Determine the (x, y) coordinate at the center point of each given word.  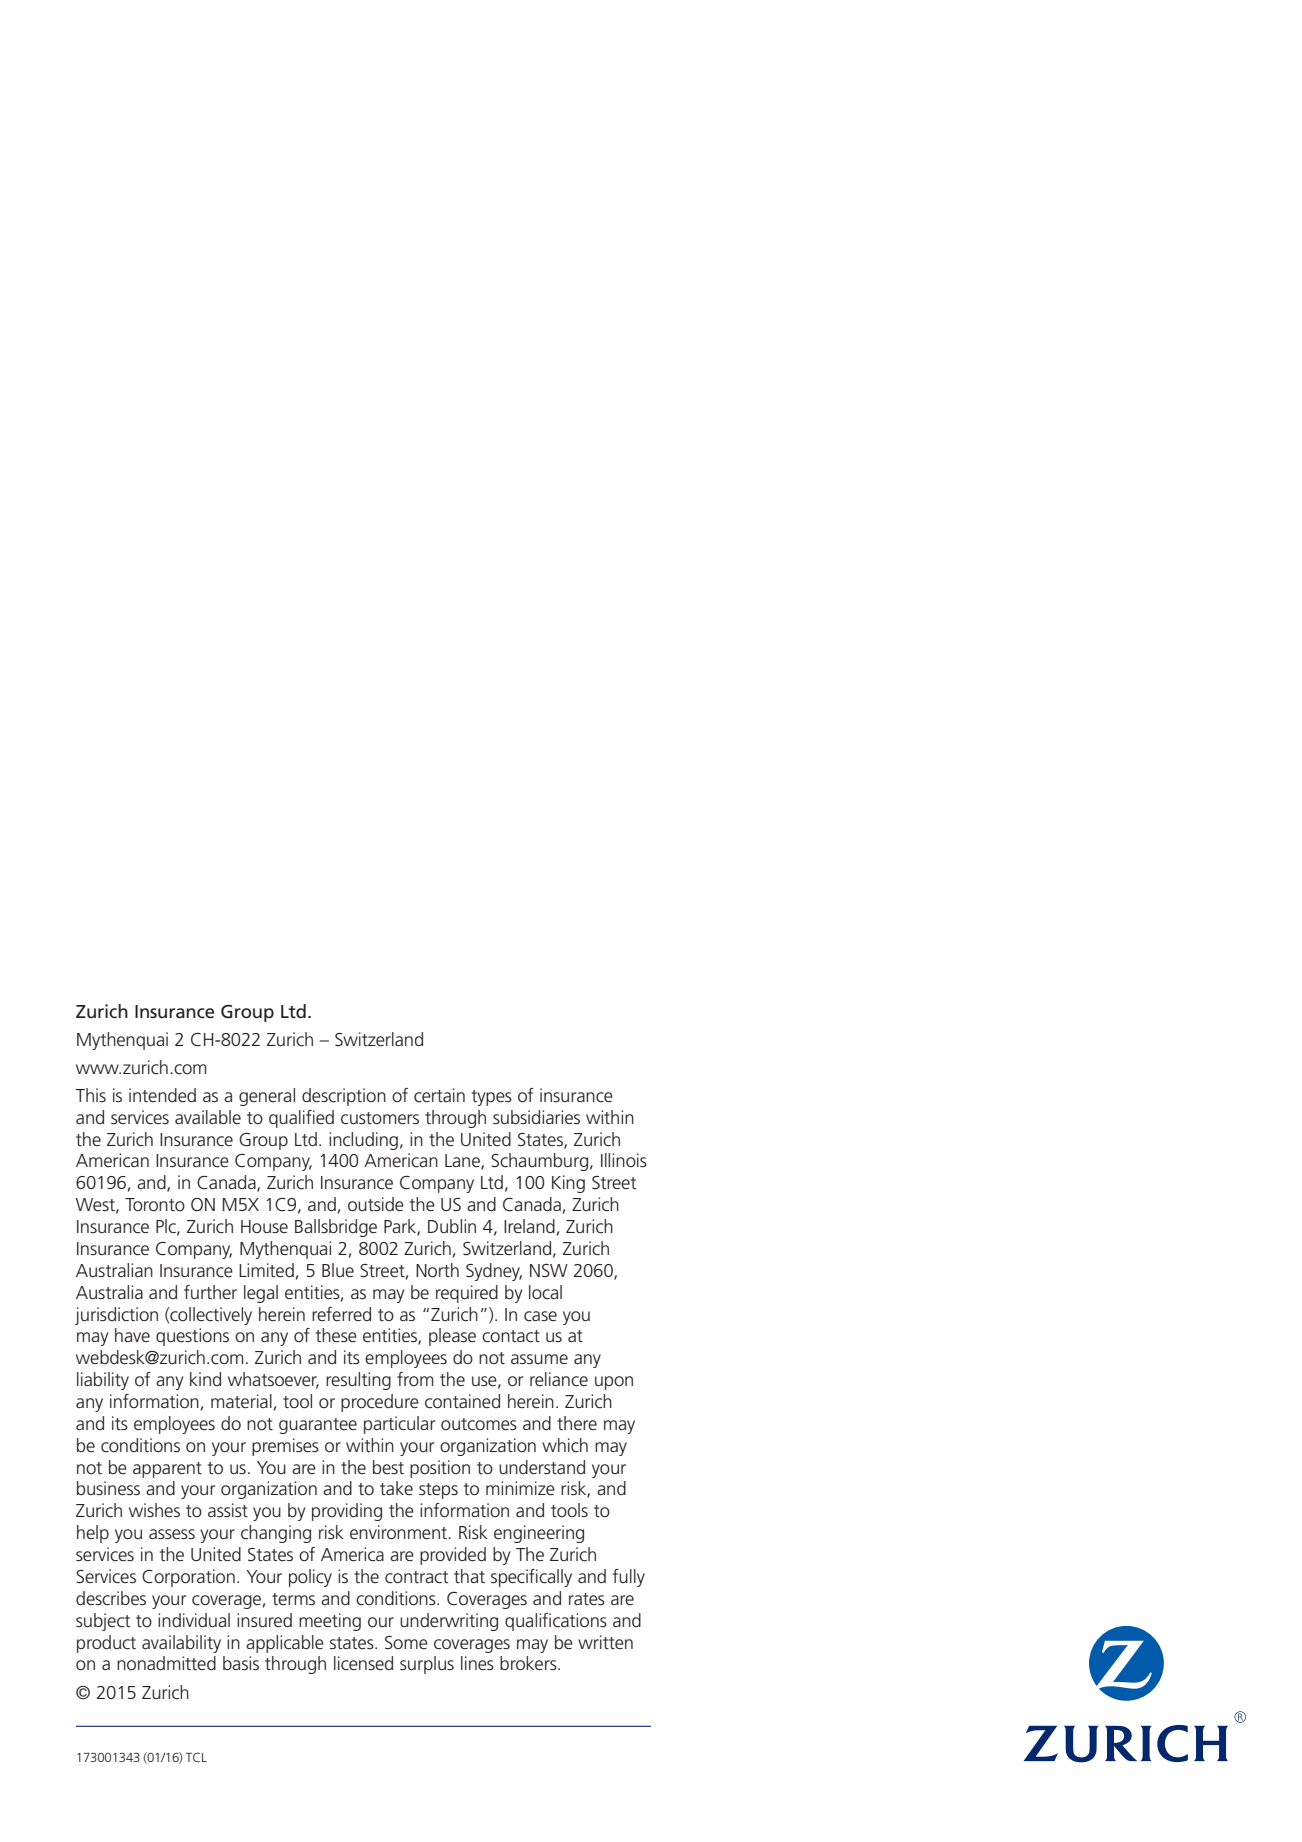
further (210, 1292)
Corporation (188, 1578)
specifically (531, 1578)
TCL (196, 1757)
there (577, 1423)
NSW (549, 1270)
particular (399, 1425)
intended (162, 1095)
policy (310, 1578)
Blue (338, 1270)
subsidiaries (536, 1117)
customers (380, 1118)
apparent (167, 1470)
